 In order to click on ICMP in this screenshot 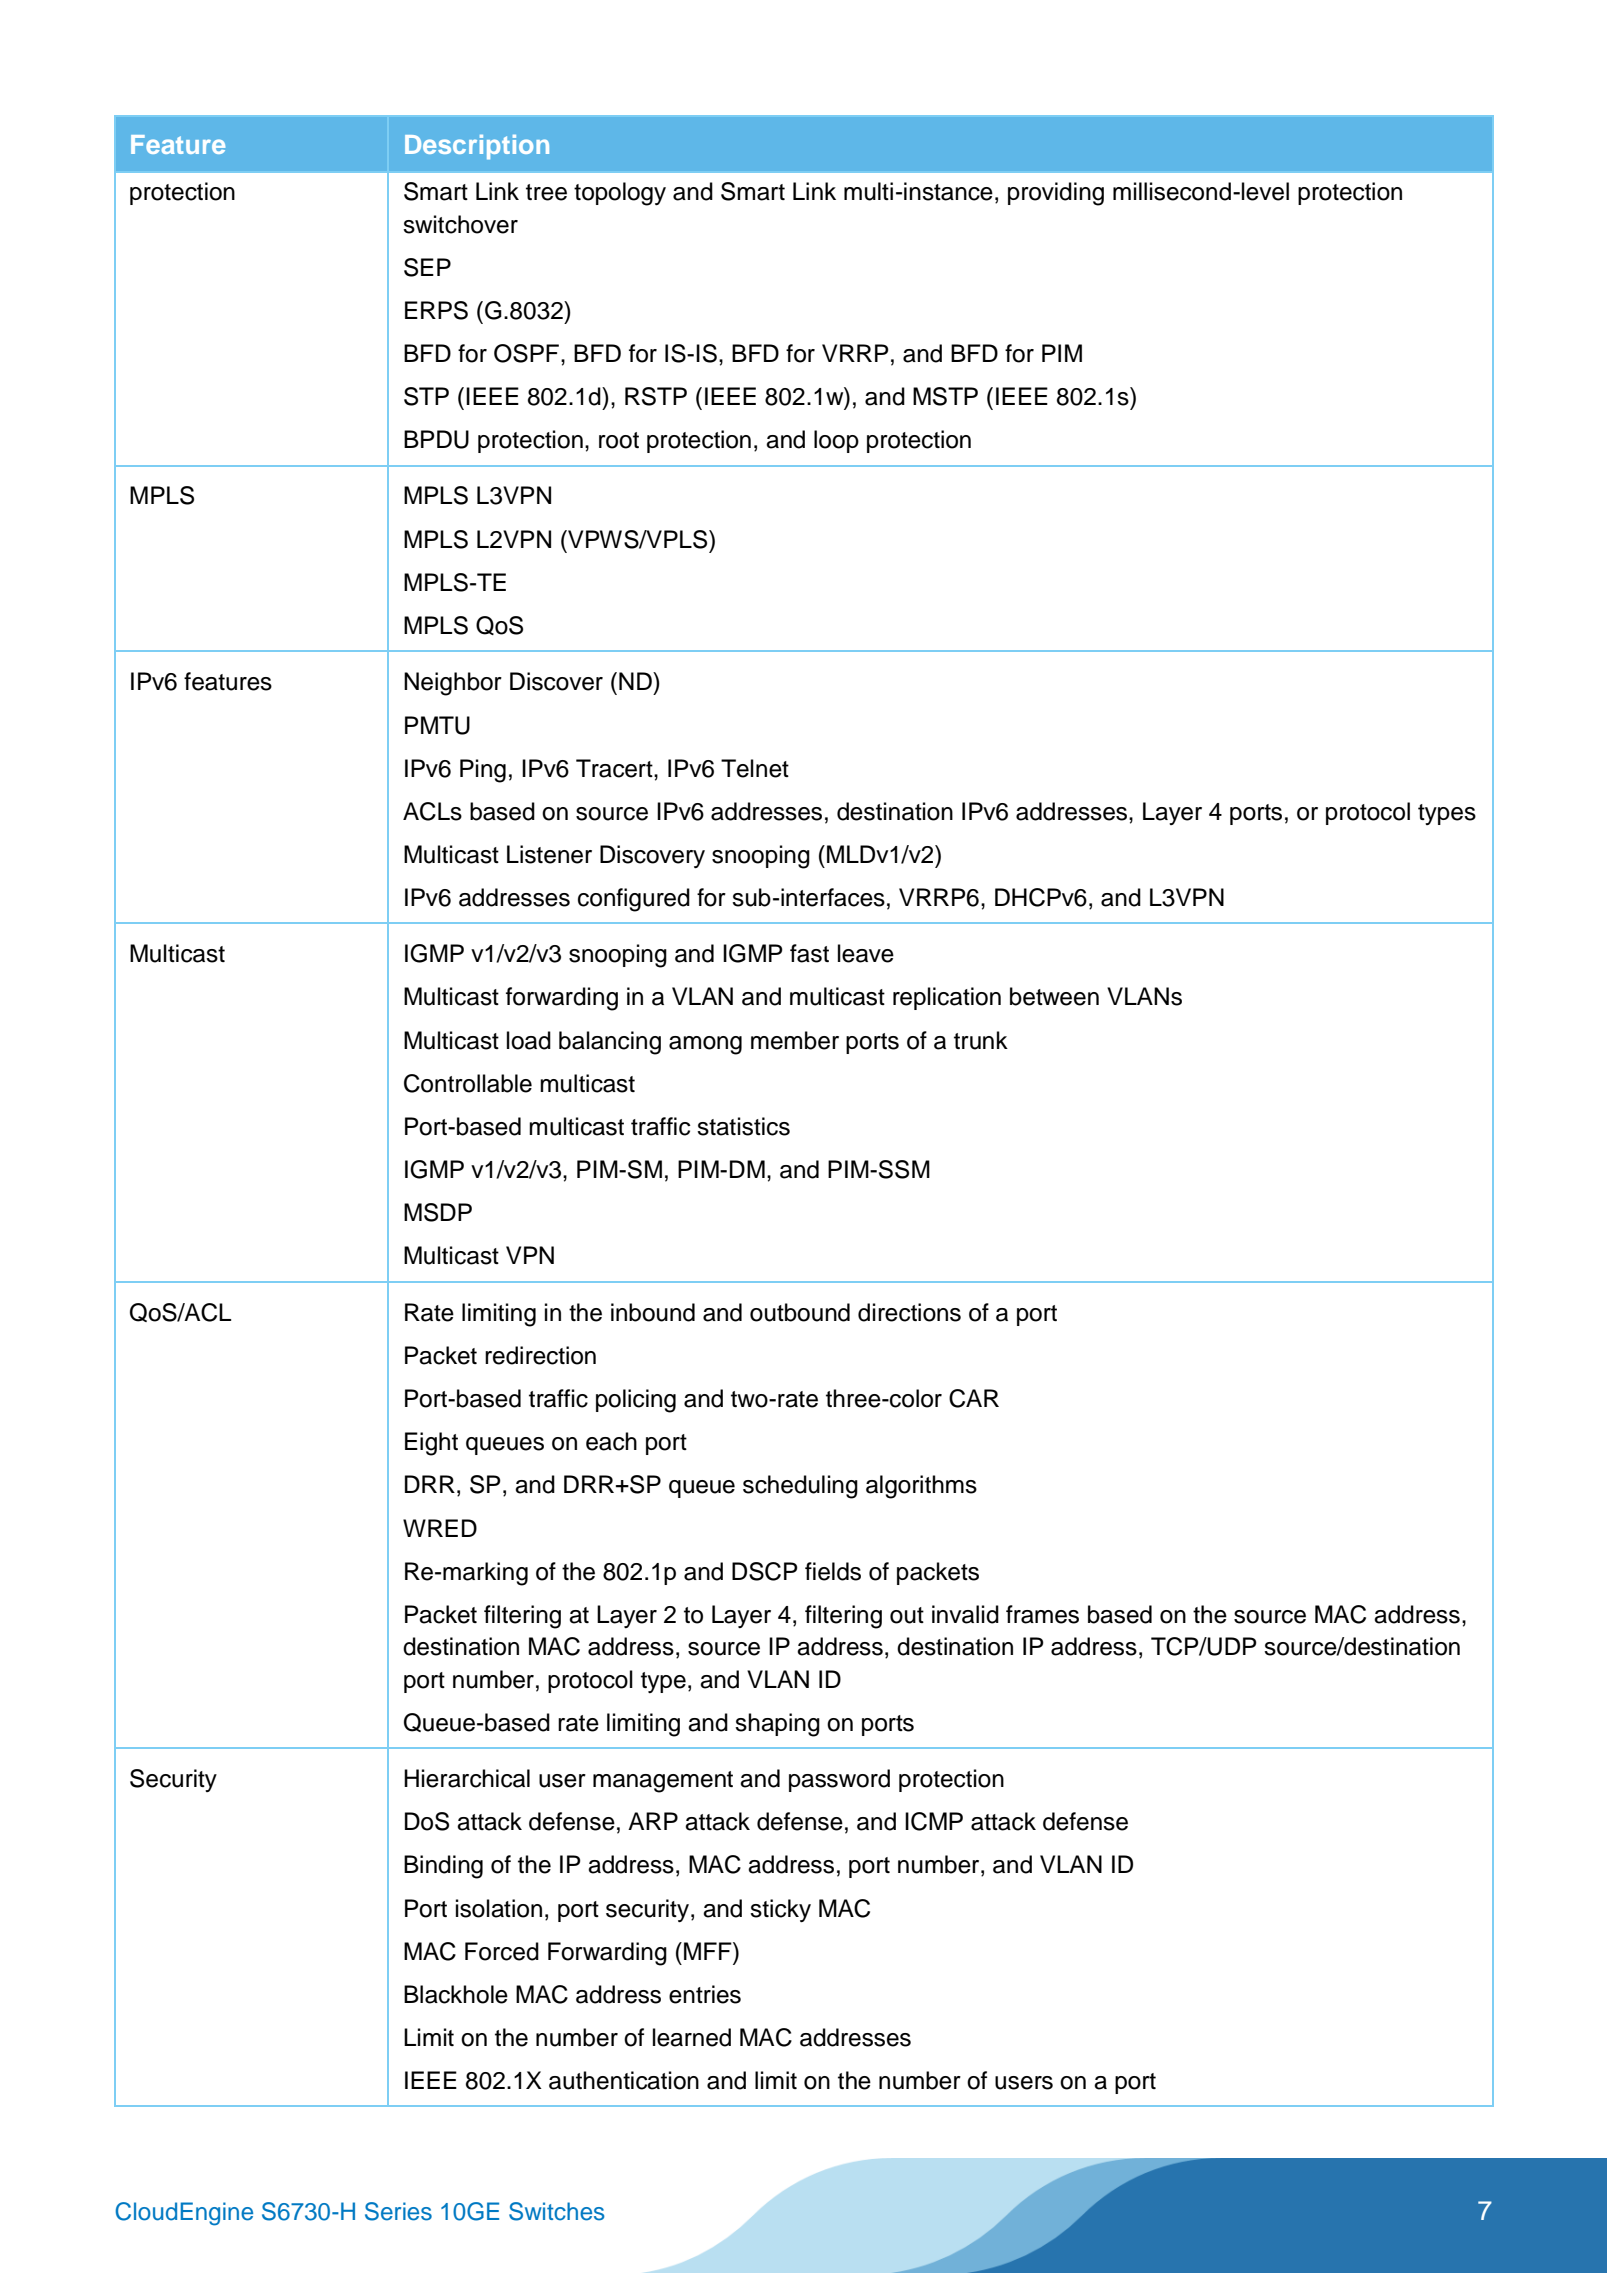, I will do `click(934, 1821)`.
